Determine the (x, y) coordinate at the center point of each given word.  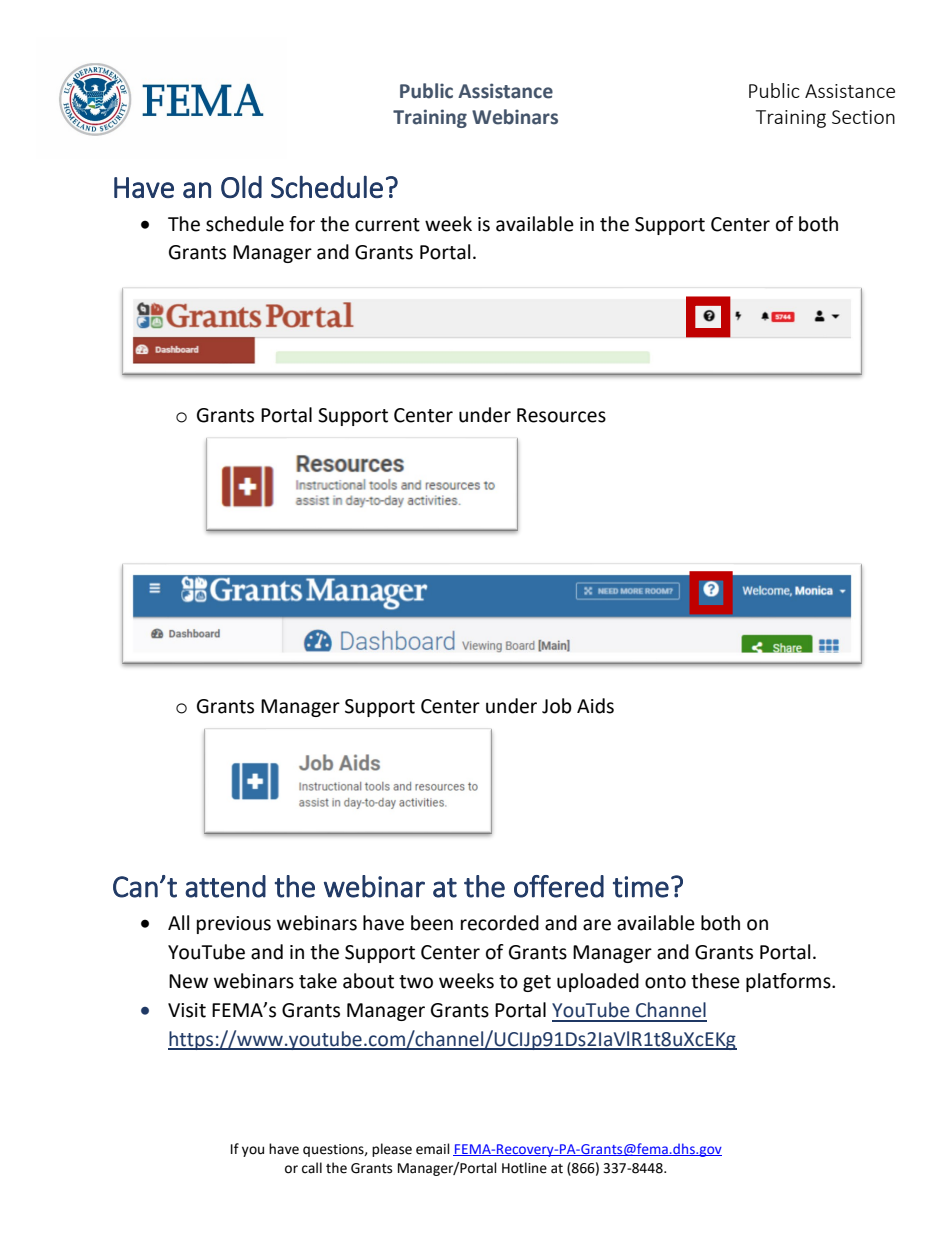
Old (241, 187)
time (641, 887)
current (387, 225)
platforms (789, 982)
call (312, 1168)
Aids (595, 706)
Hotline (524, 1168)
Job (557, 706)
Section (863, 117)
